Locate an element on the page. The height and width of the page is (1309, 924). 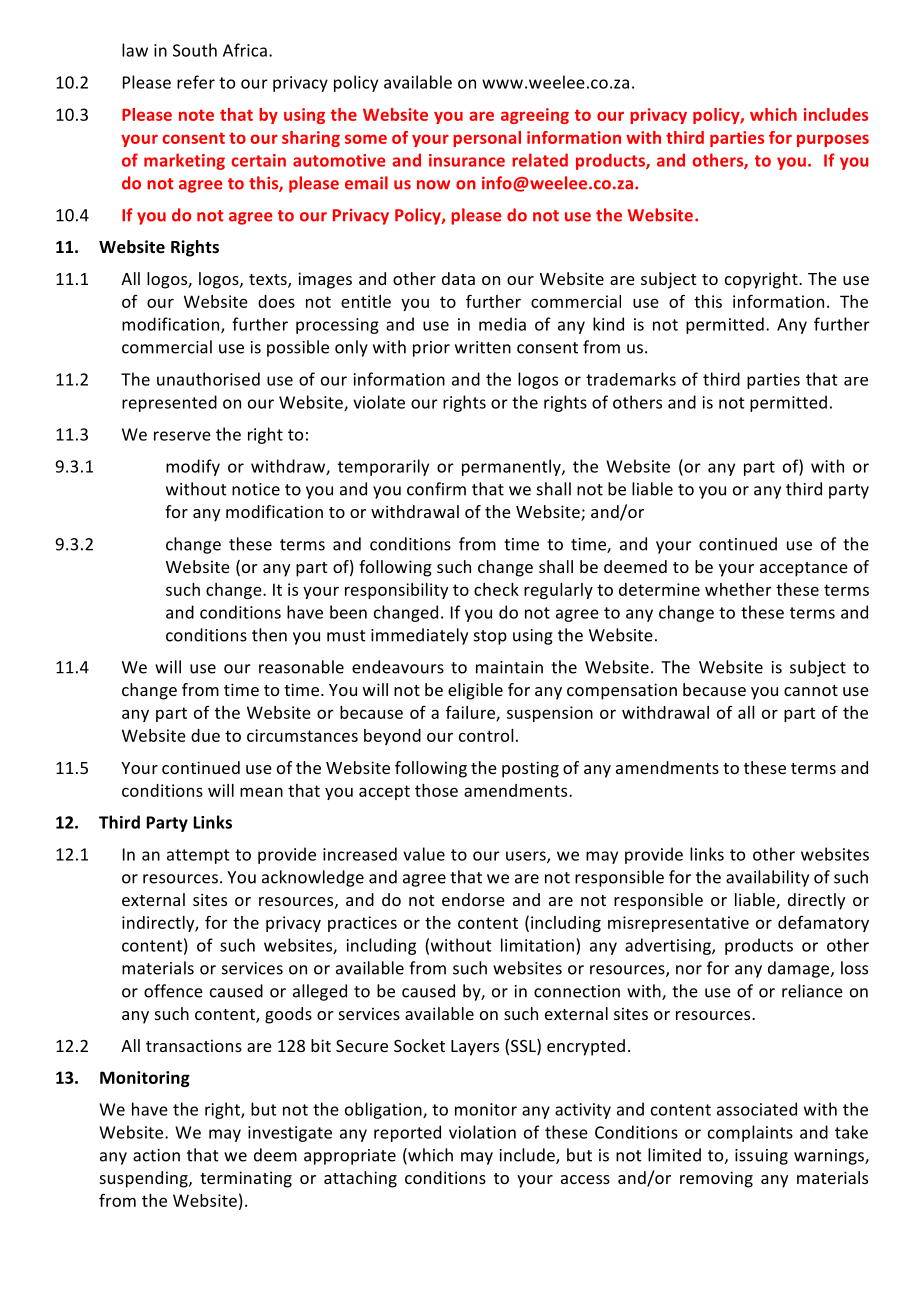
written is located at coordinates (483, 347).
